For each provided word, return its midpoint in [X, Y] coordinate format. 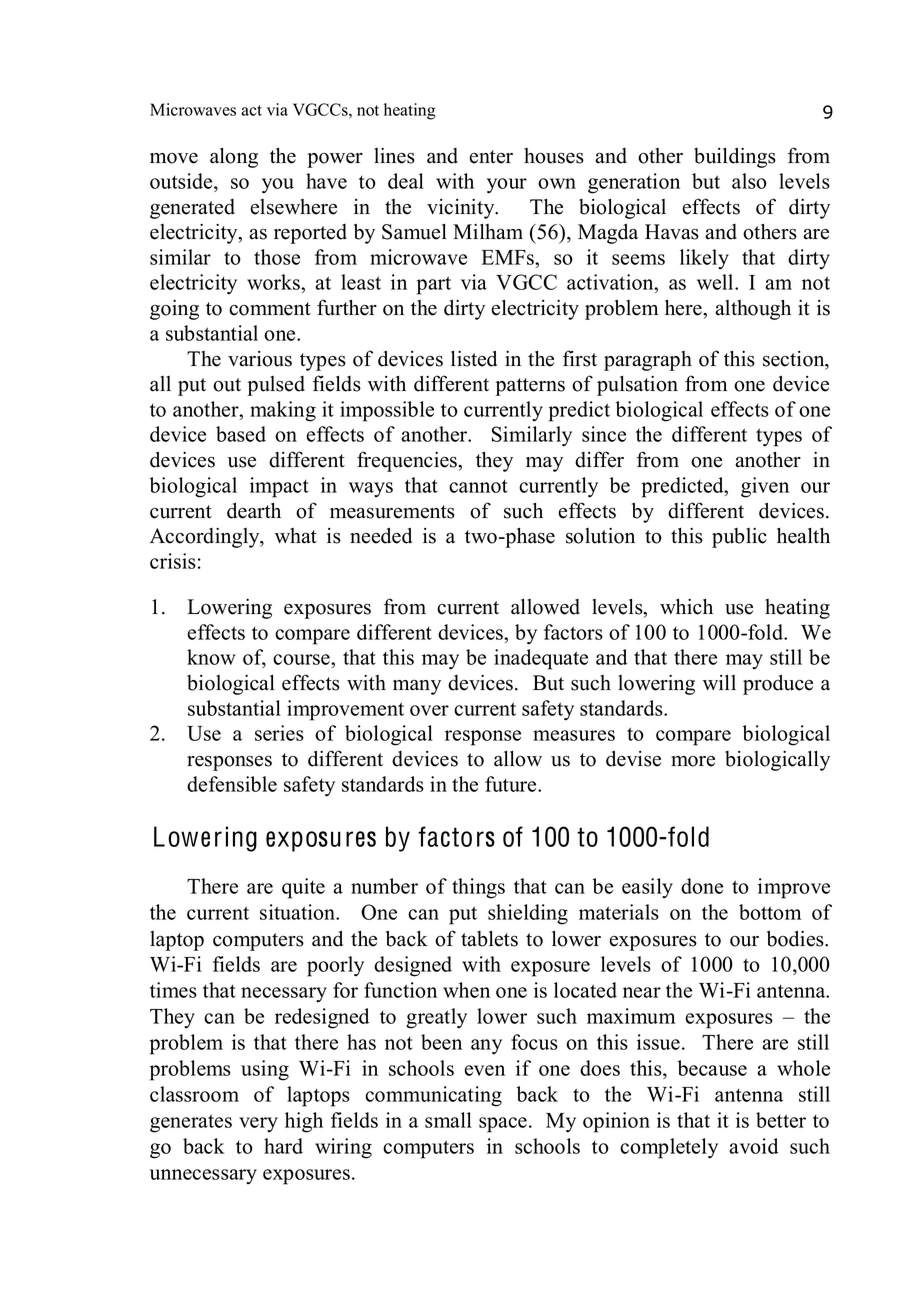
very [258, 1125]
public [739, 538]
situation [299, 912]
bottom [770, 912]
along [234, 158]
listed [474, 359]
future [512, 784]
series [279, 733]
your [507, 186]
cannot [478, 486]
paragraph [648, 361]
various [260, 359]
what [296, 536]
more [693, 761]
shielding [528, 914]
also [749, 181]
